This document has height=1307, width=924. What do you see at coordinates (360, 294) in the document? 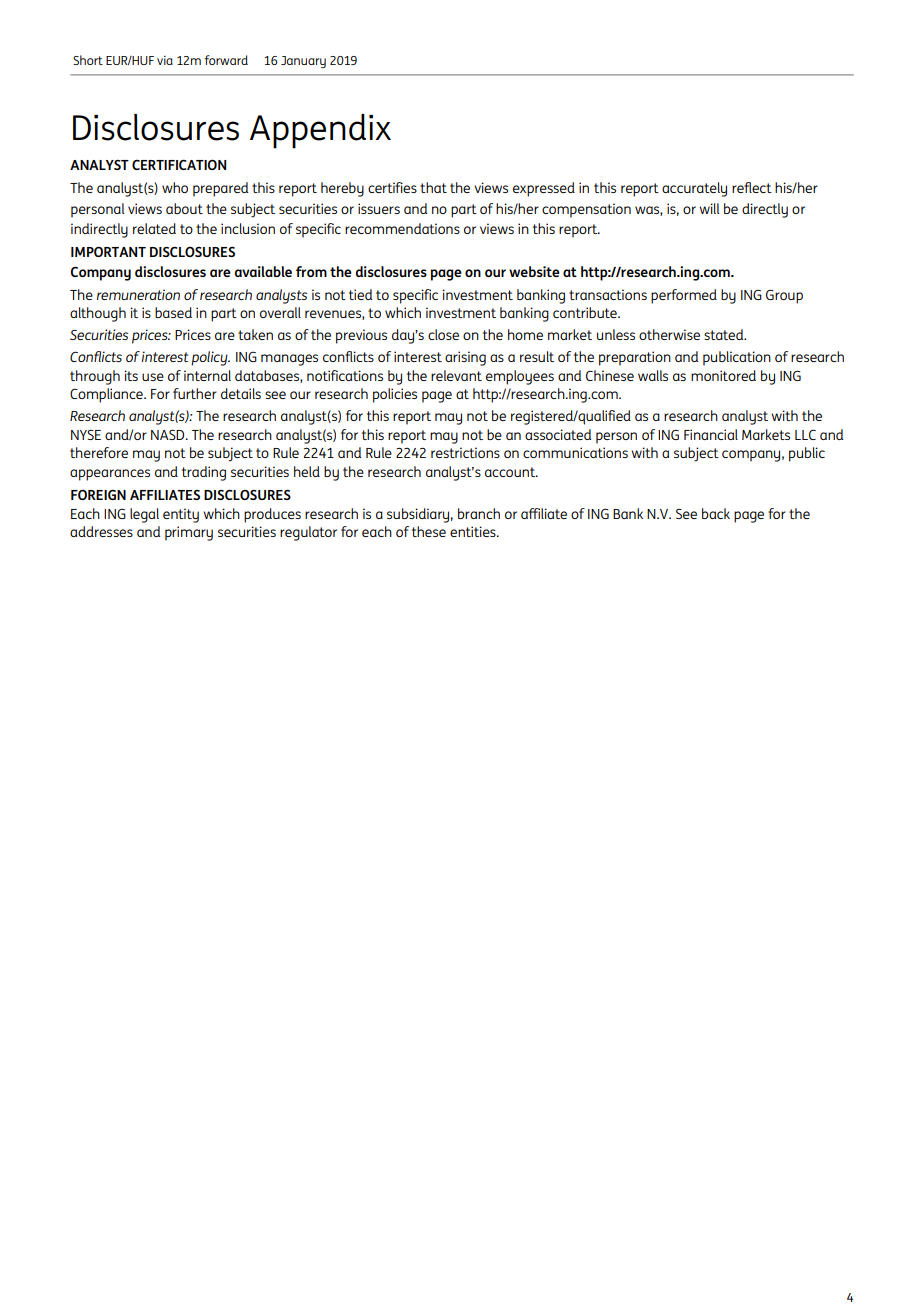
I see `tied` at bounding box center [360, 294].
